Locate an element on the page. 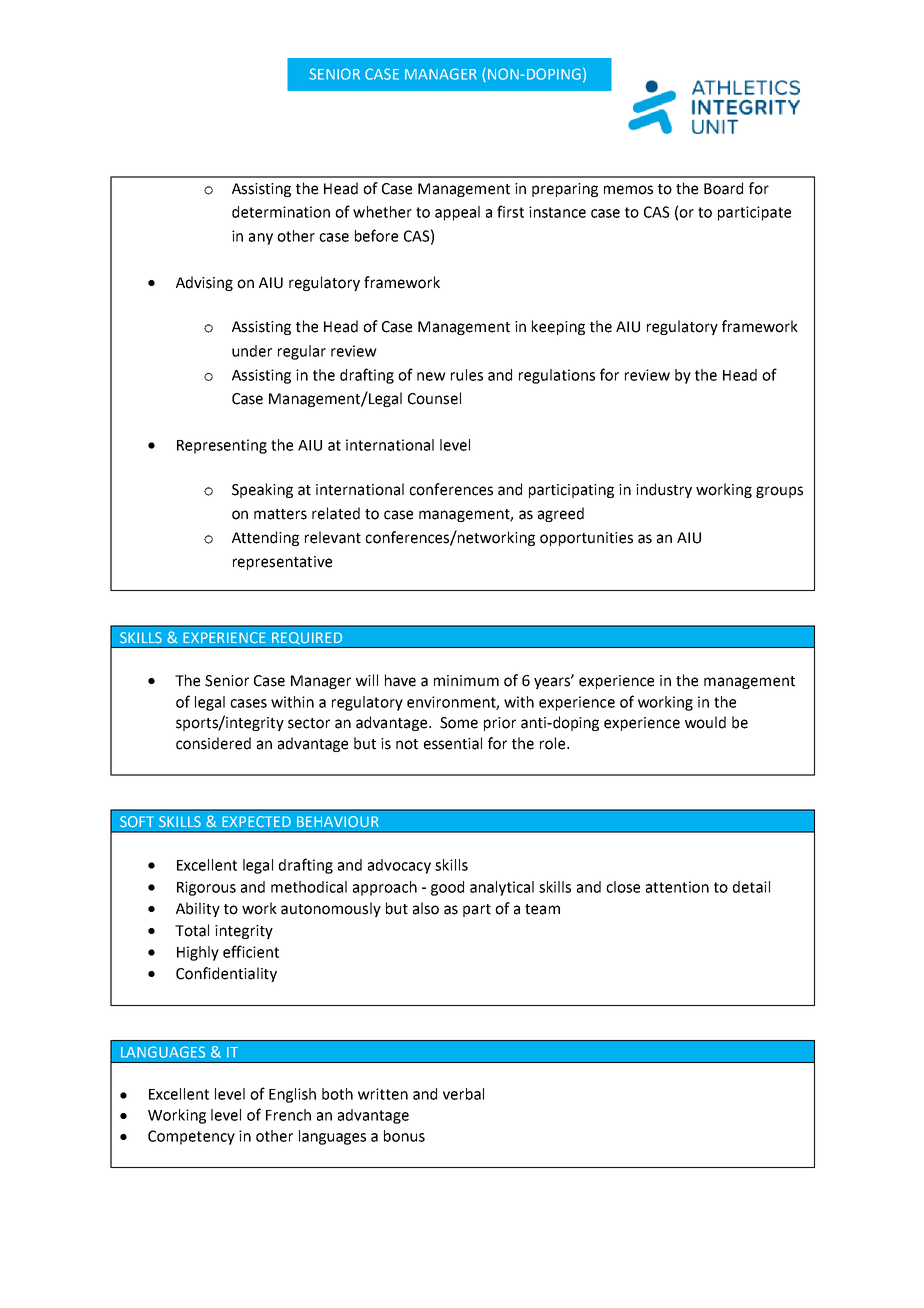  verbal is located at coordinates (463, 1094).
